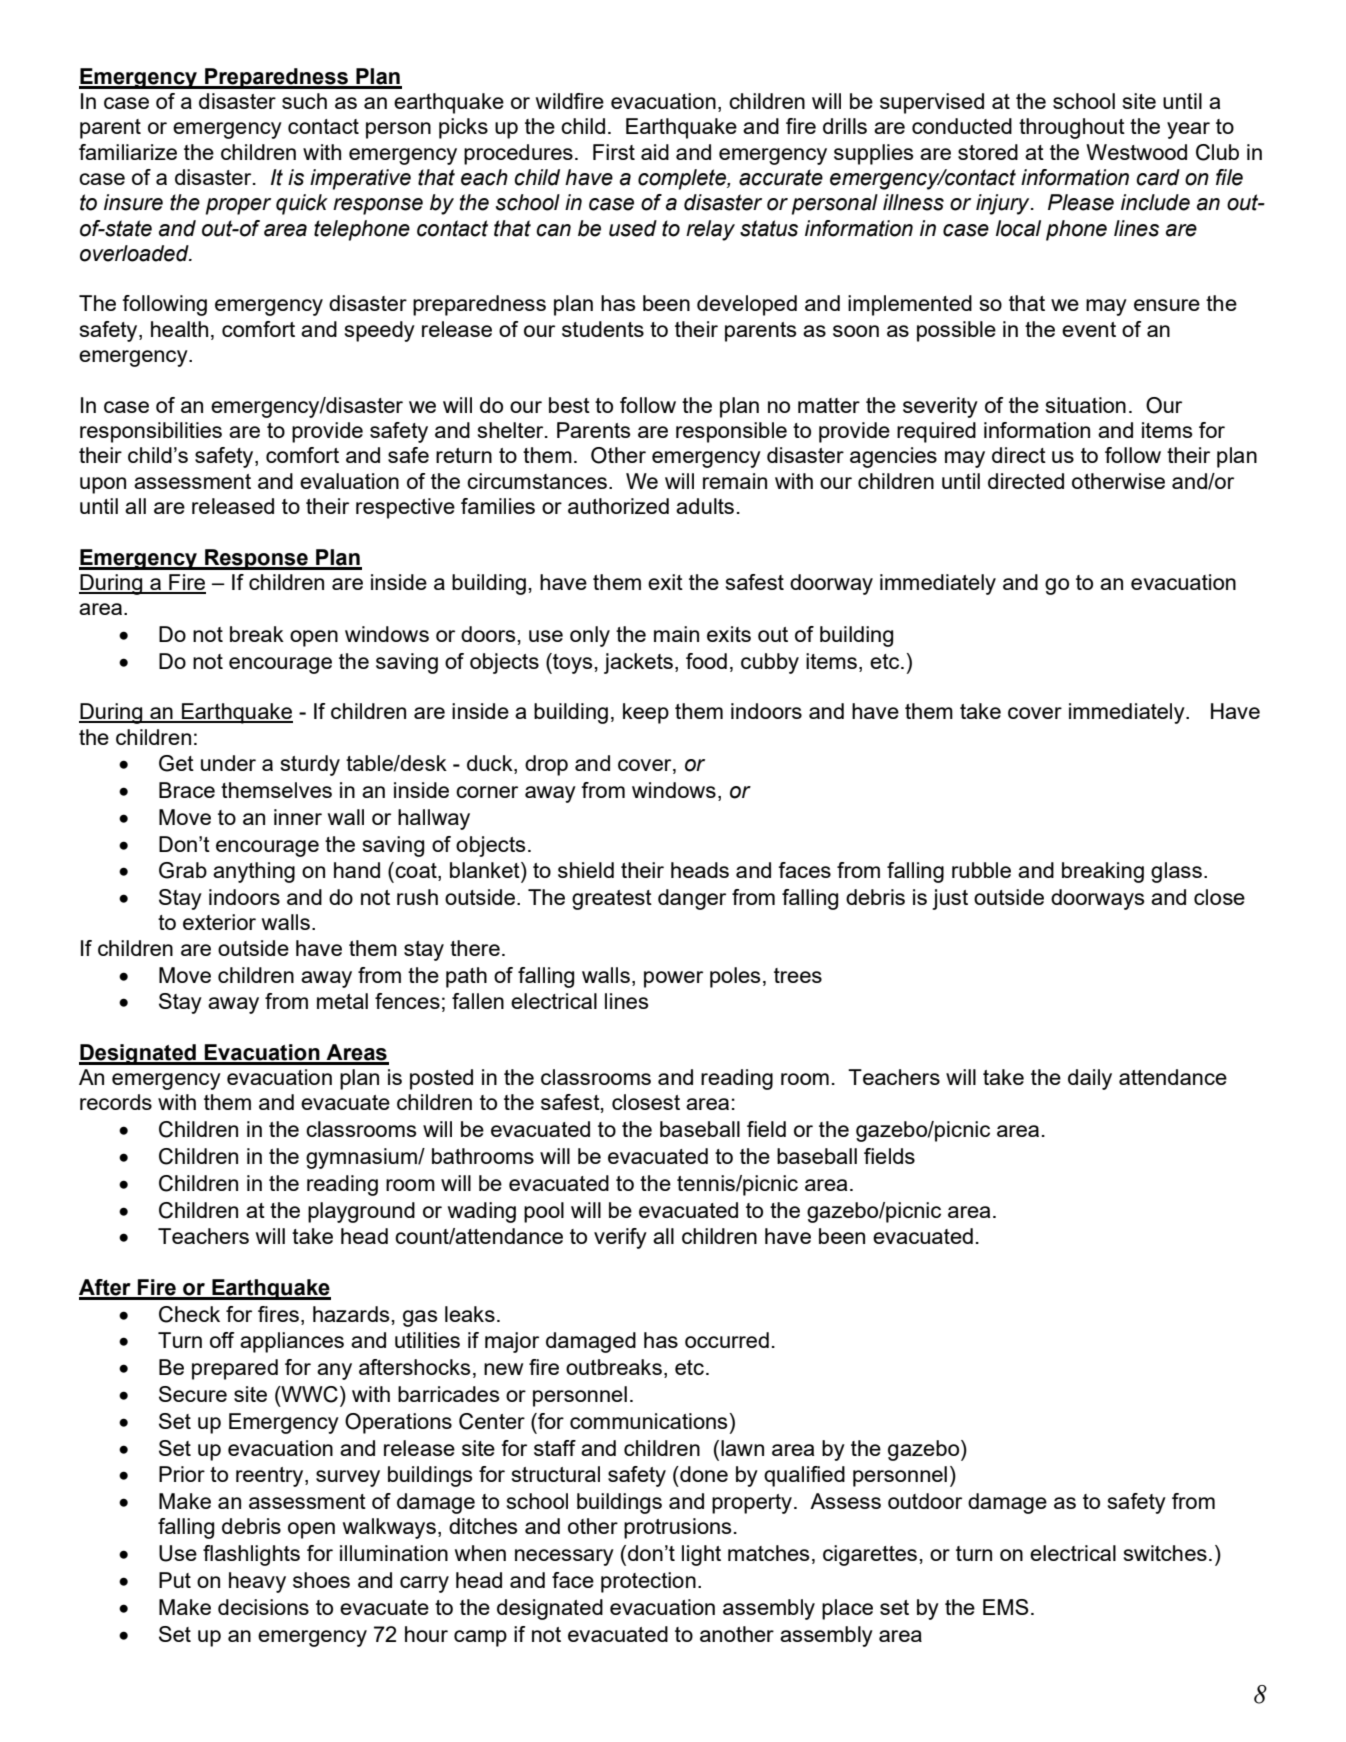 The height and width of the screenshot is (1742, 1346). Describe the element at coordinates (254, 872) in the screenshot. I see `anything` at that location.
